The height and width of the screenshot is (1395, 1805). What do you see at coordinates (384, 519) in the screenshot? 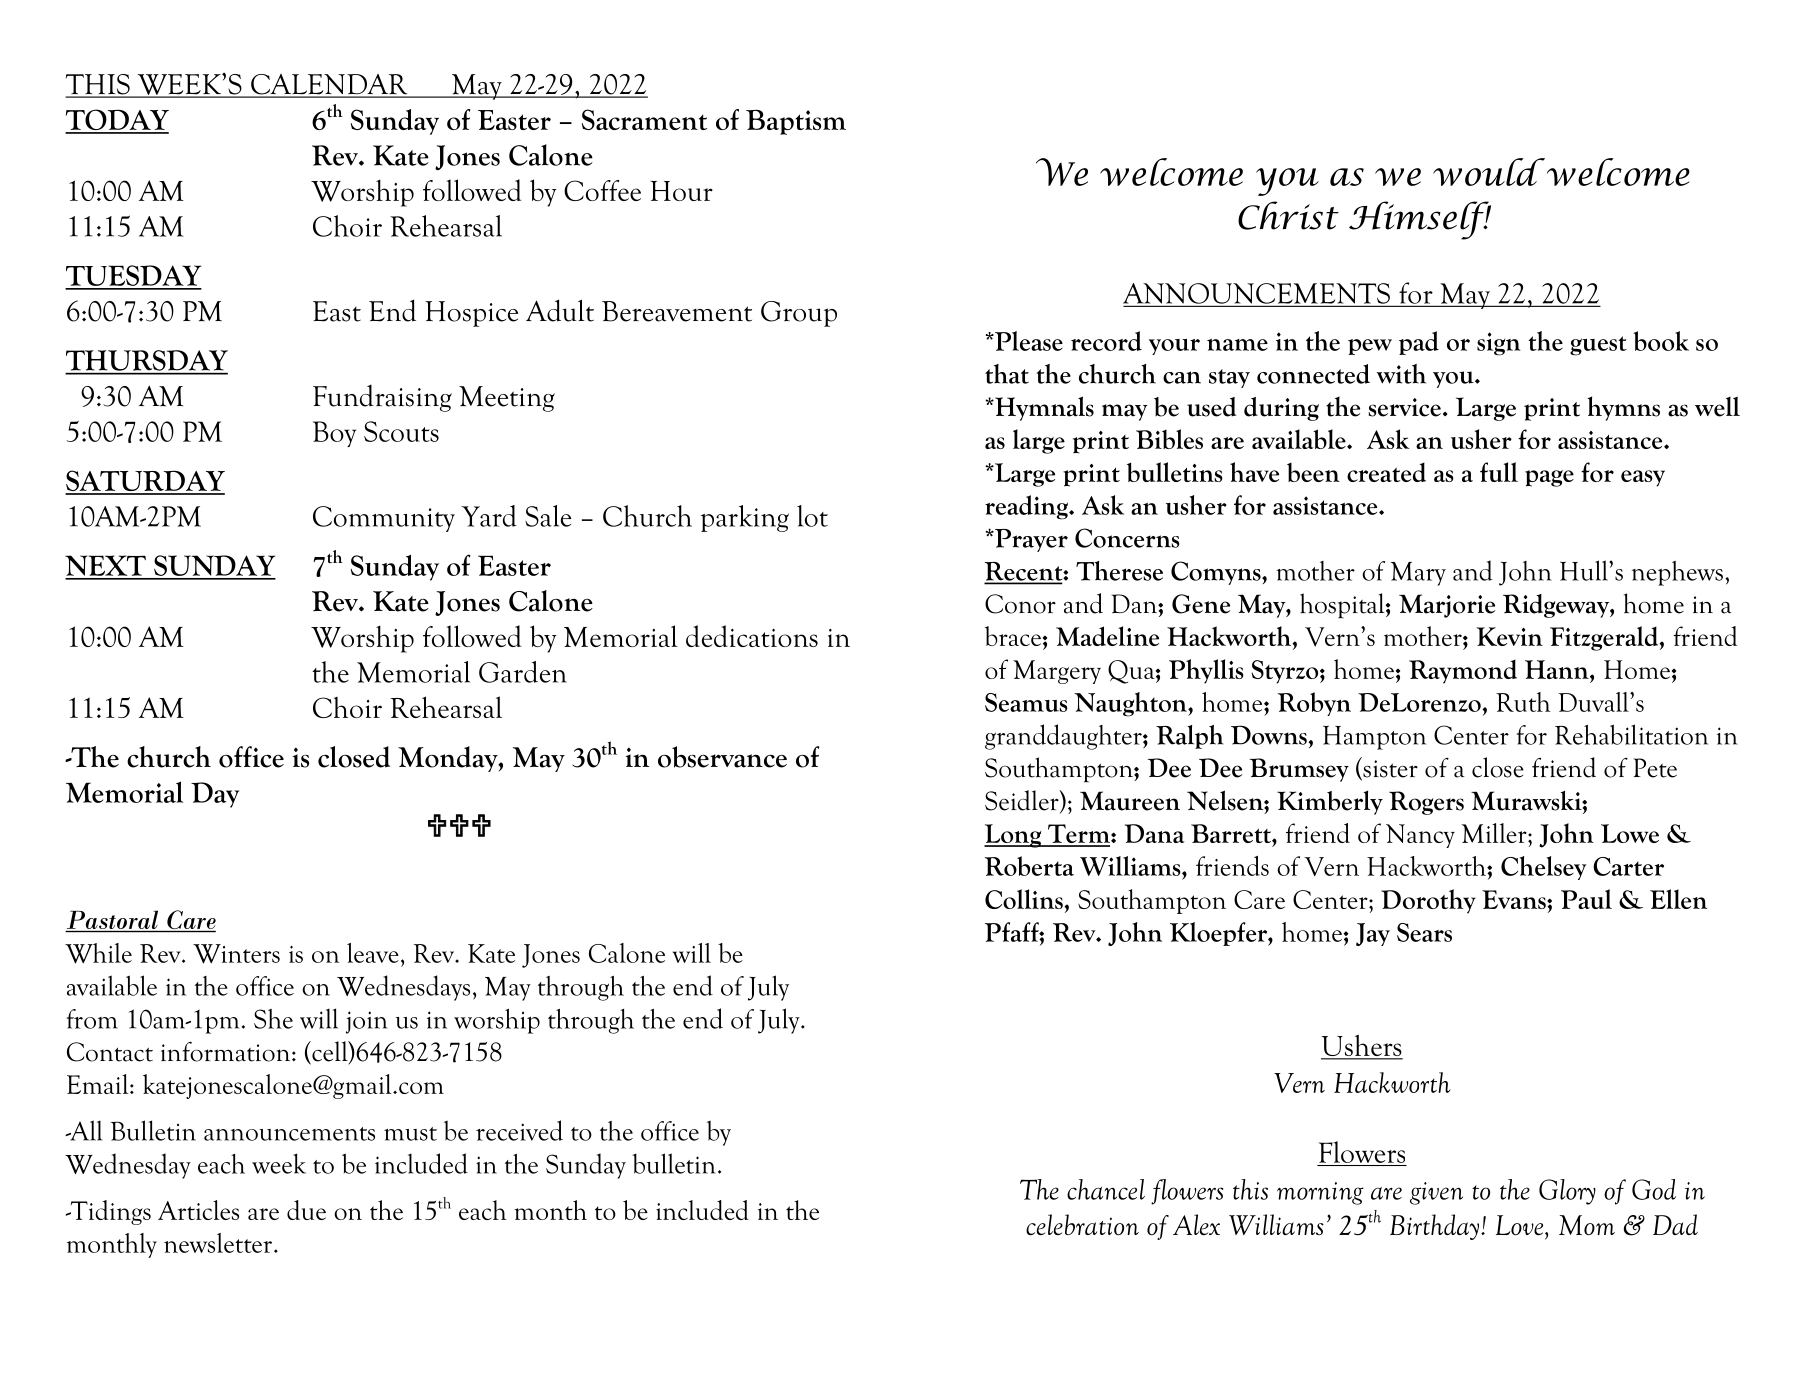
I see `Community` at bounding box center [384, 519].
